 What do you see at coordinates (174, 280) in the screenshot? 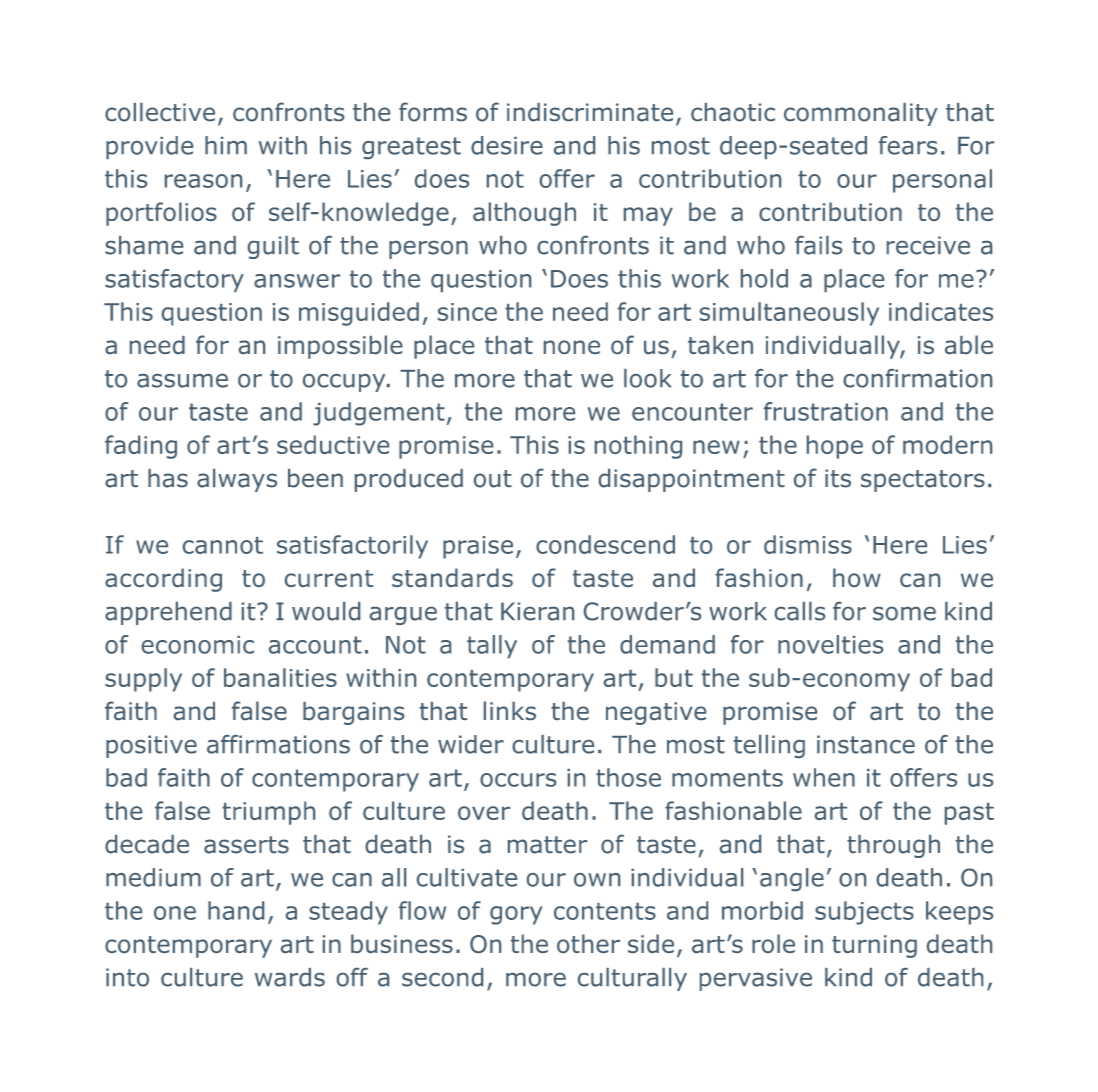
I see `satisfactory` at bounding box center [174, 280].
